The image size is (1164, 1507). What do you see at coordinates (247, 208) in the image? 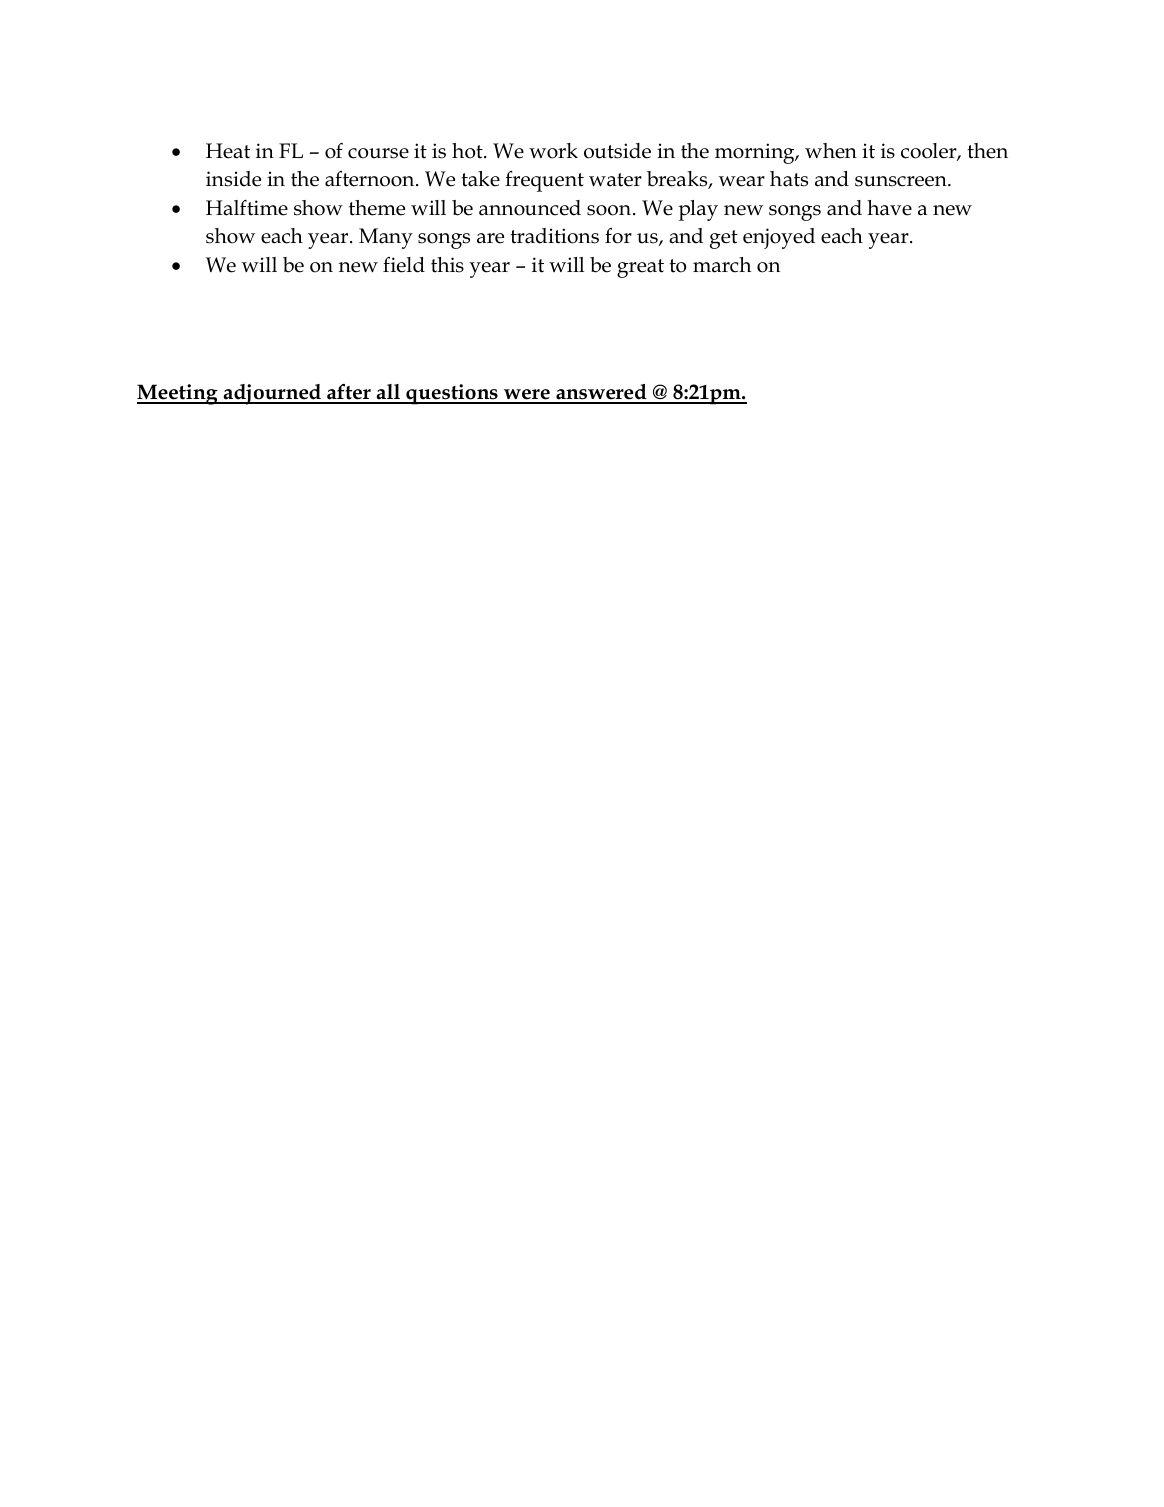
I see `Halftime` at bounding box center [247, 208].
